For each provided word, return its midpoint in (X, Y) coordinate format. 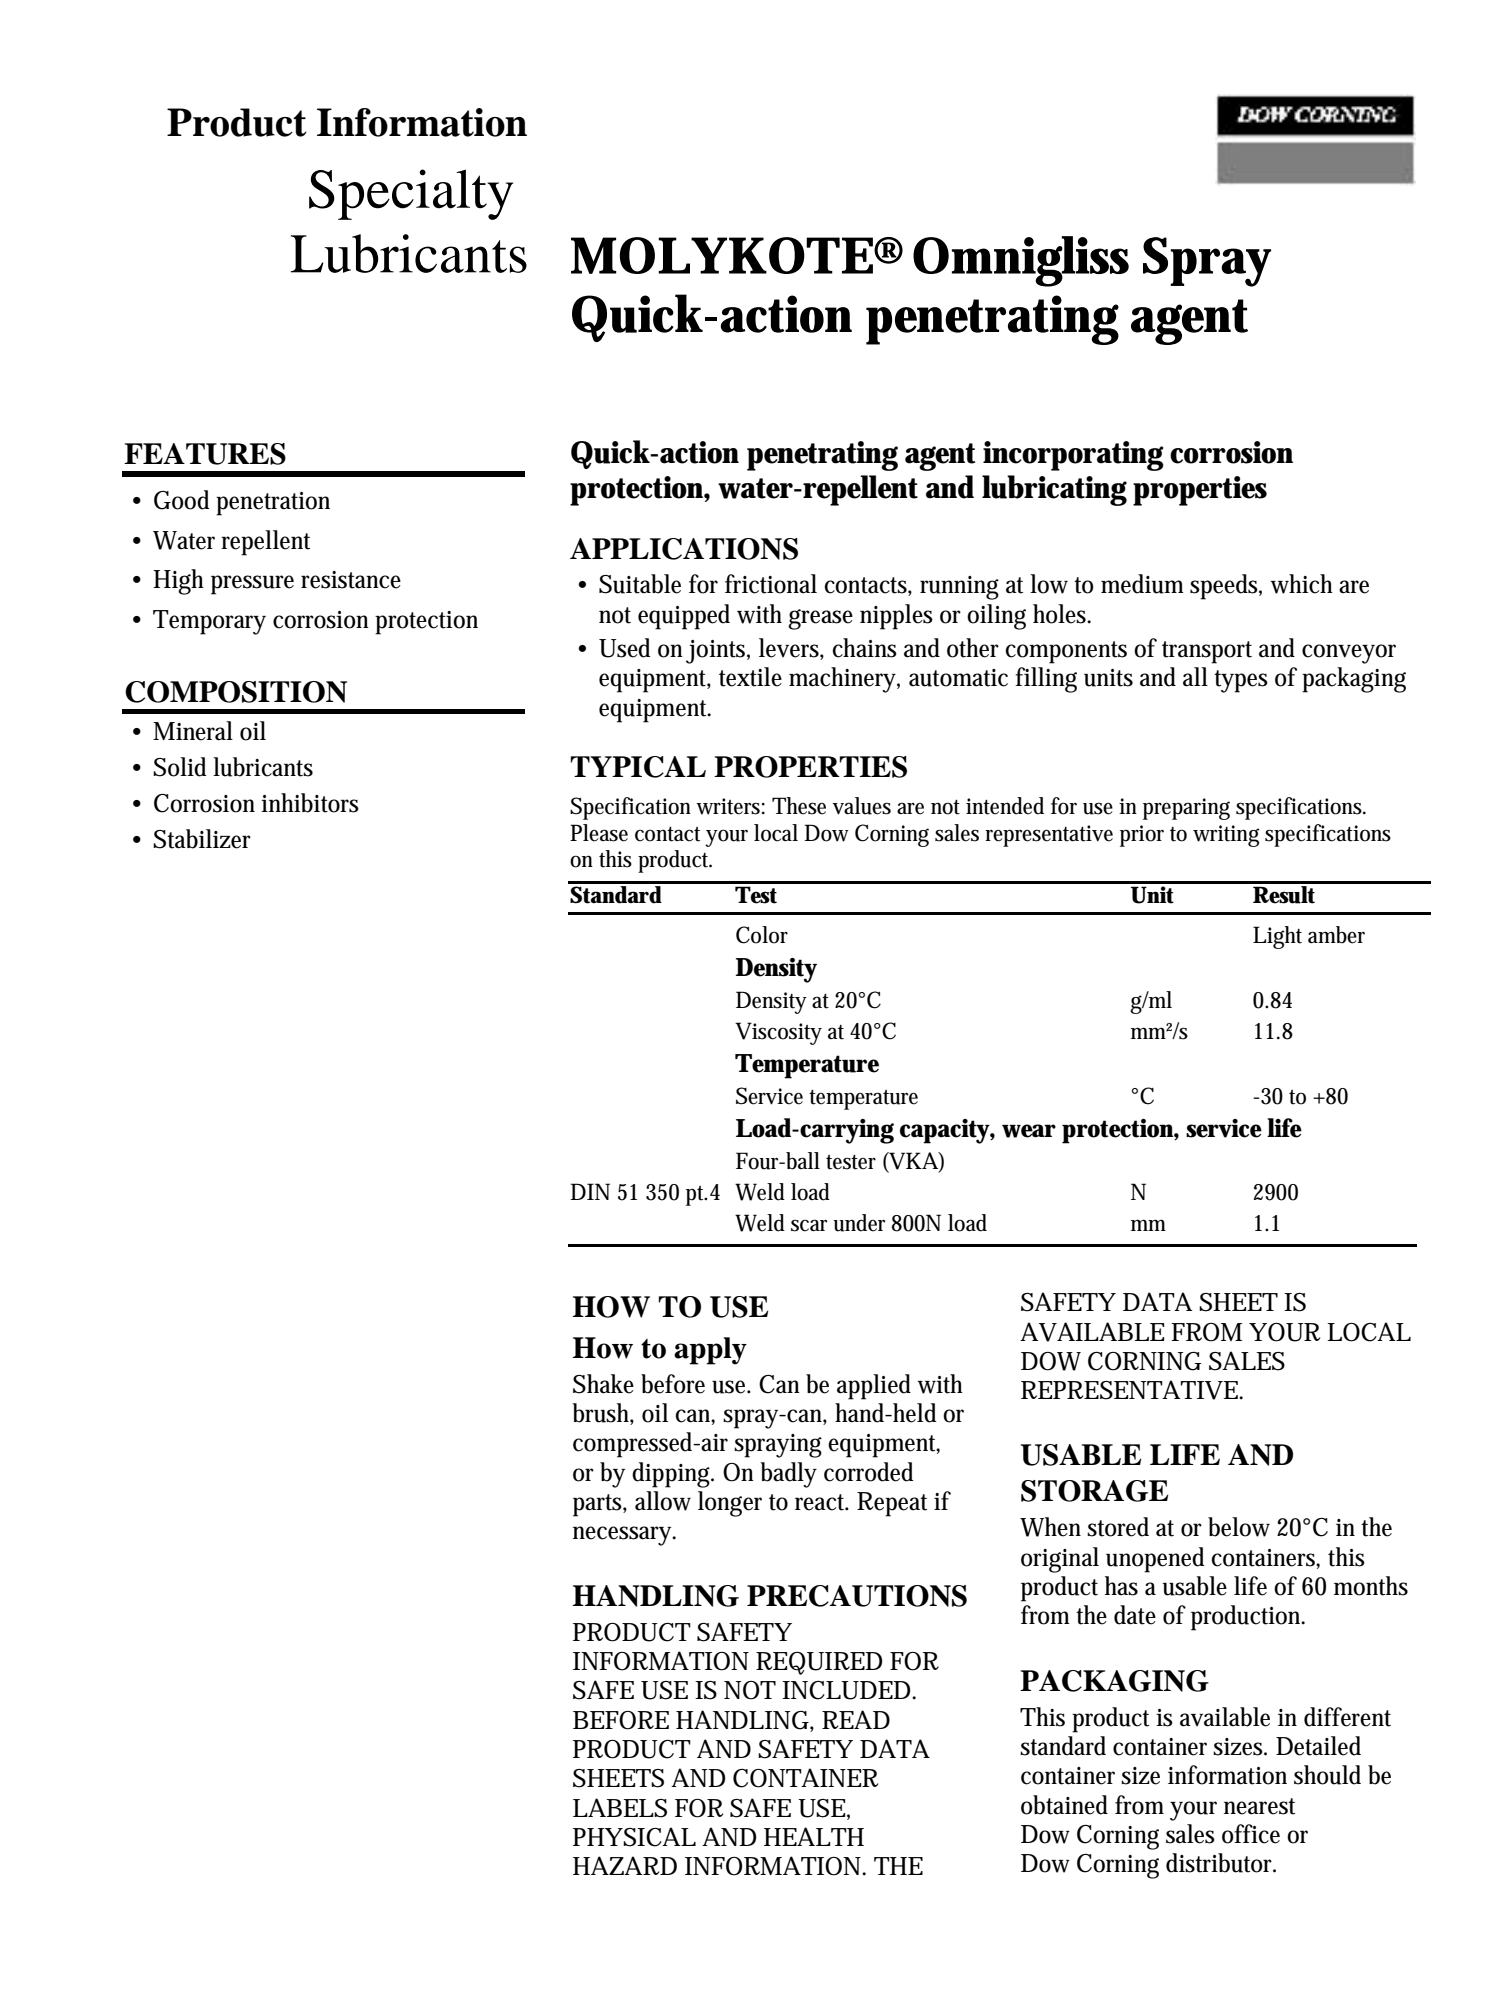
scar (809, 1225)
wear (1029, 1131)
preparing (1186, 809)
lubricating (1054, 490)
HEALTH (814, 1836)
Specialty (411, 194)
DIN (590, 1191)
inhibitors (310, 803)
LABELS (620, 1808)
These (799, 806)
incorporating (1073, 456)
